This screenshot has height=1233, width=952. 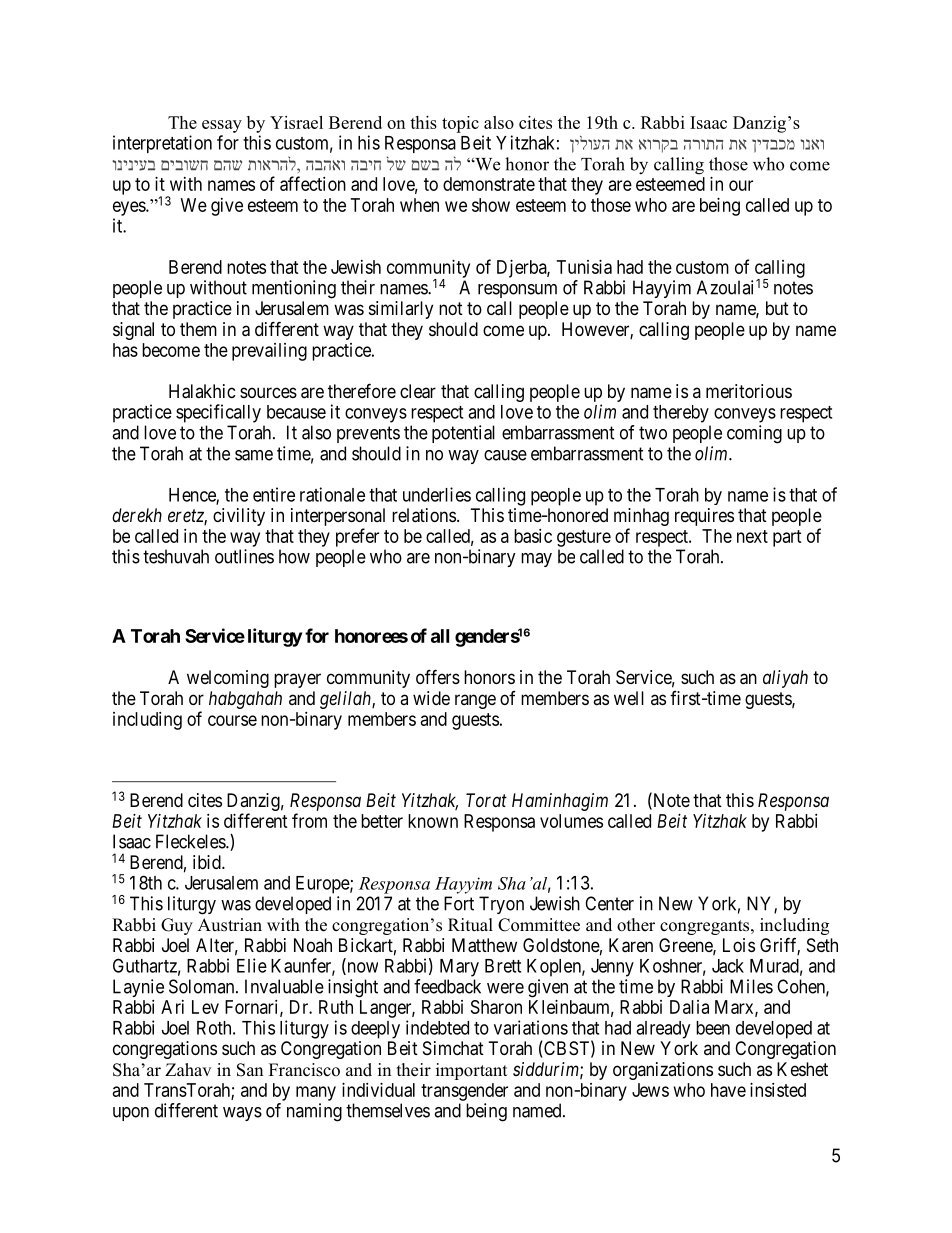 I want to click on offers, so click(x=438, y=676).
